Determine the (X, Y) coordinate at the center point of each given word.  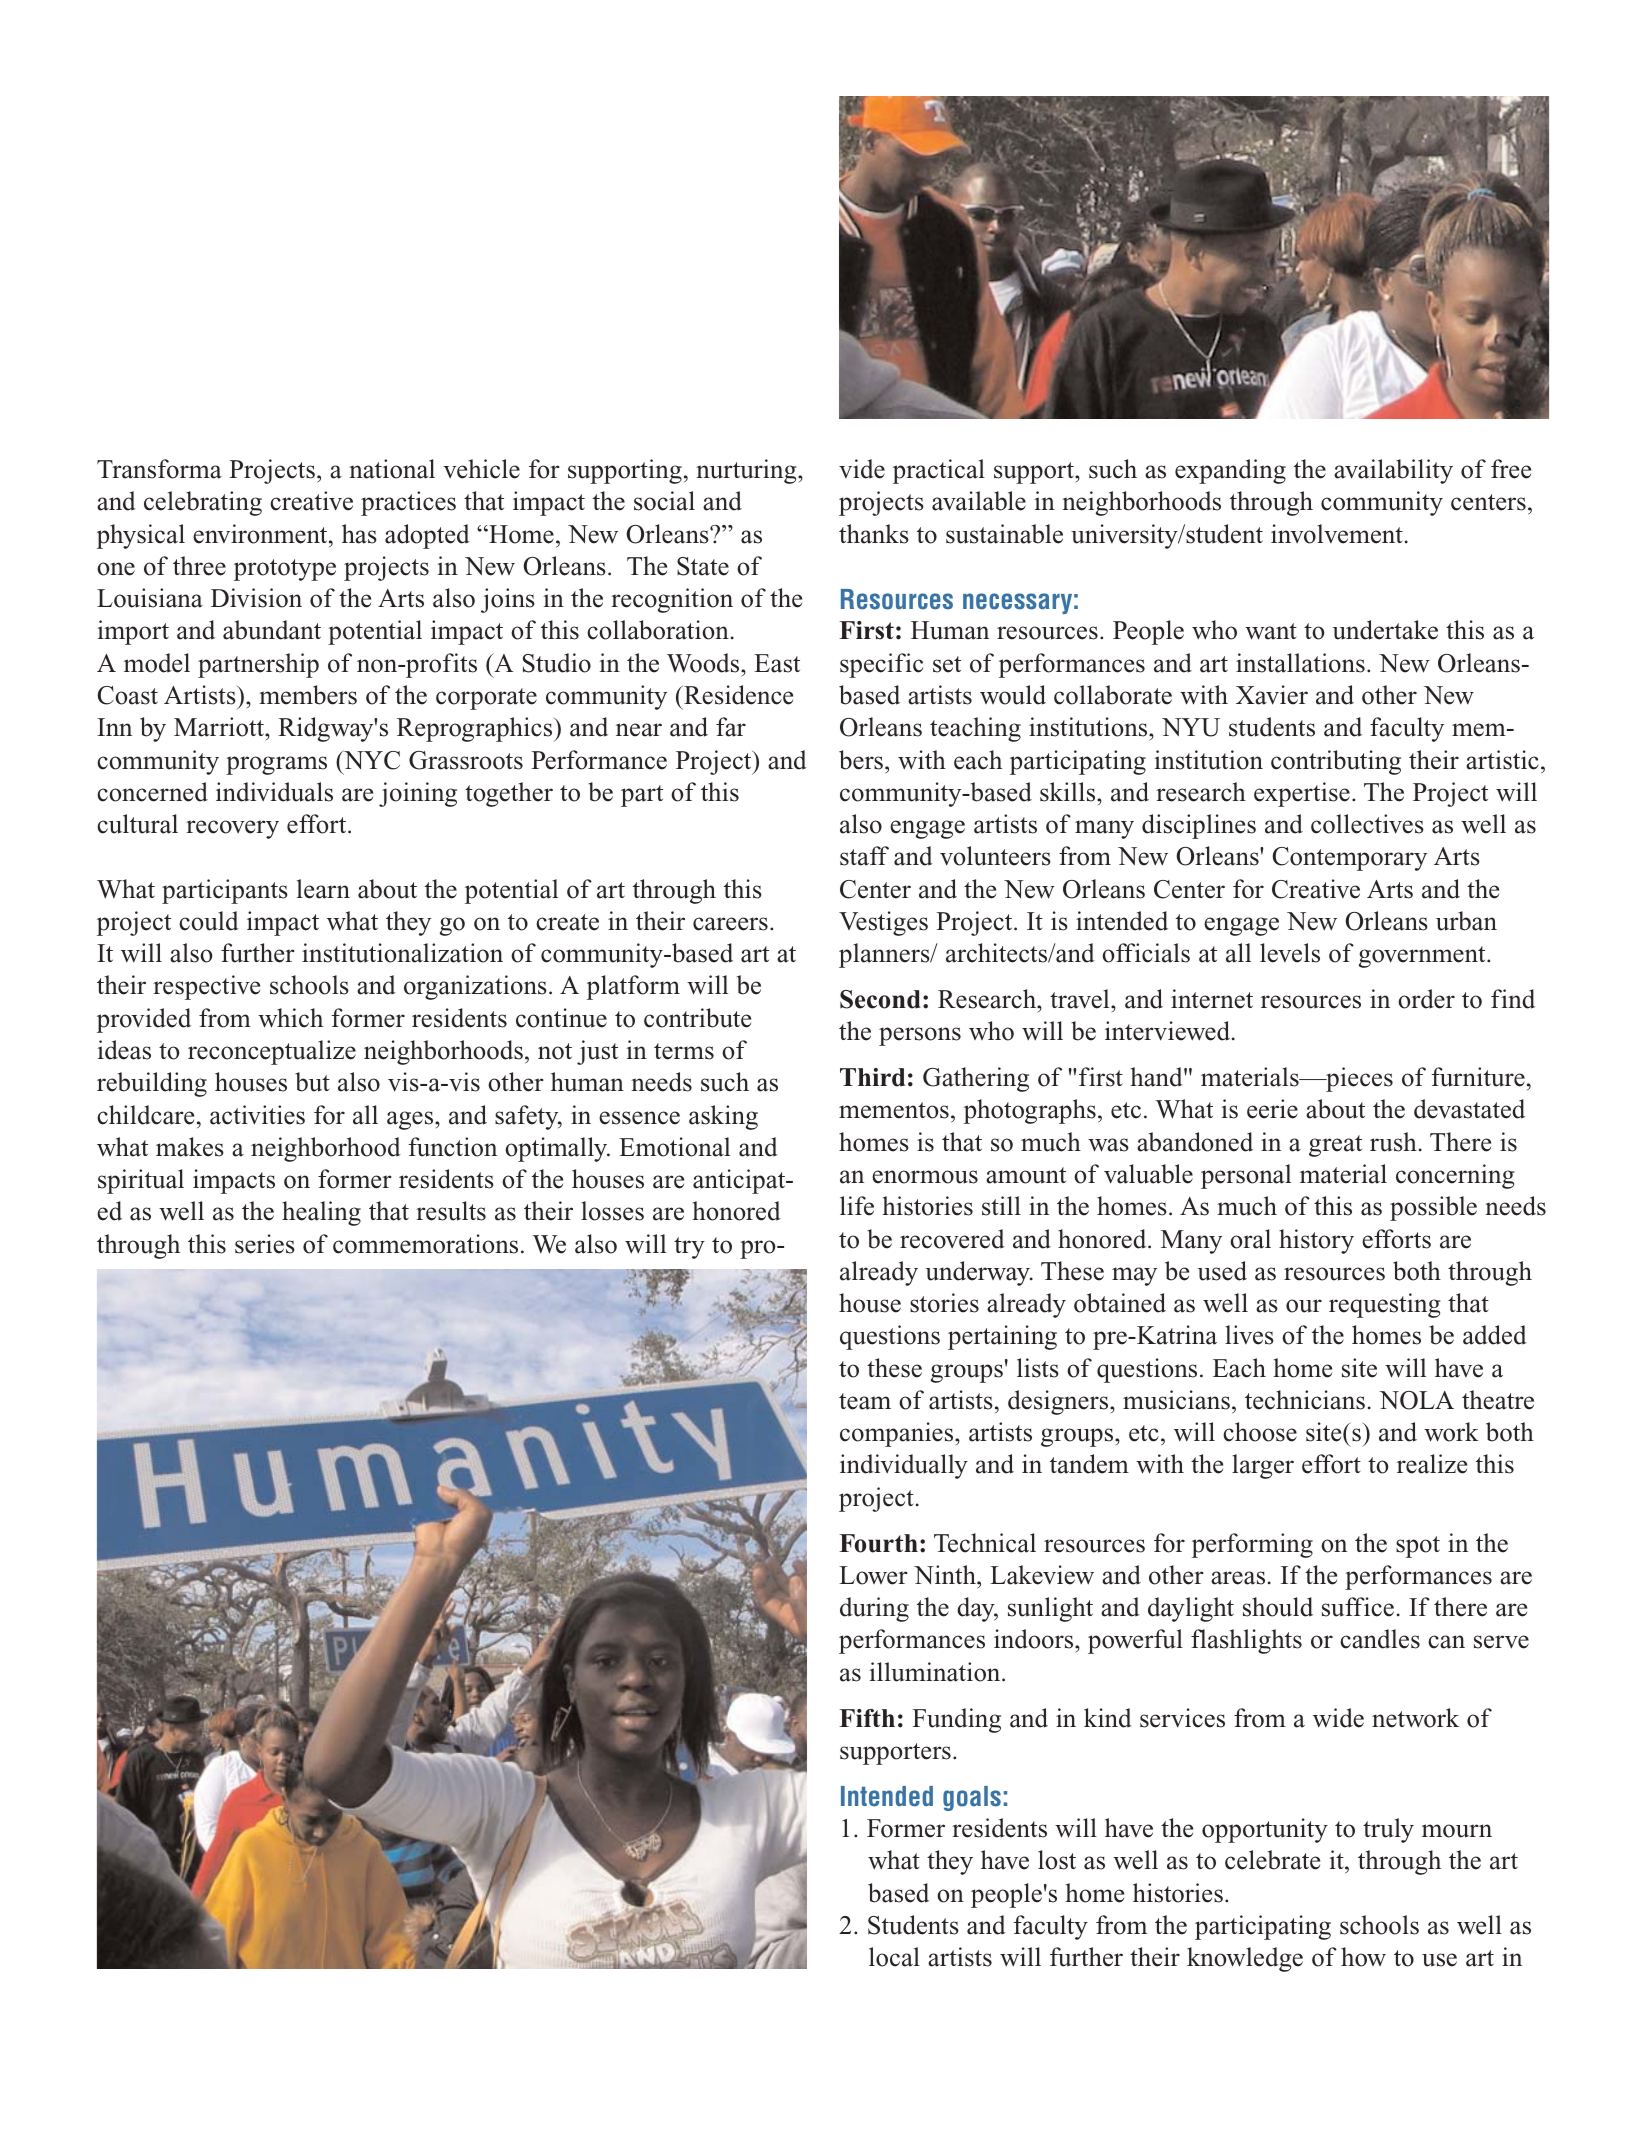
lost (1057, 1860)
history (1316, 1241)
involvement (1337, 534)
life (857, 1206)
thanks (874, 534)
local (894, 1957)
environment (261, 534)
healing (321, 1213)
